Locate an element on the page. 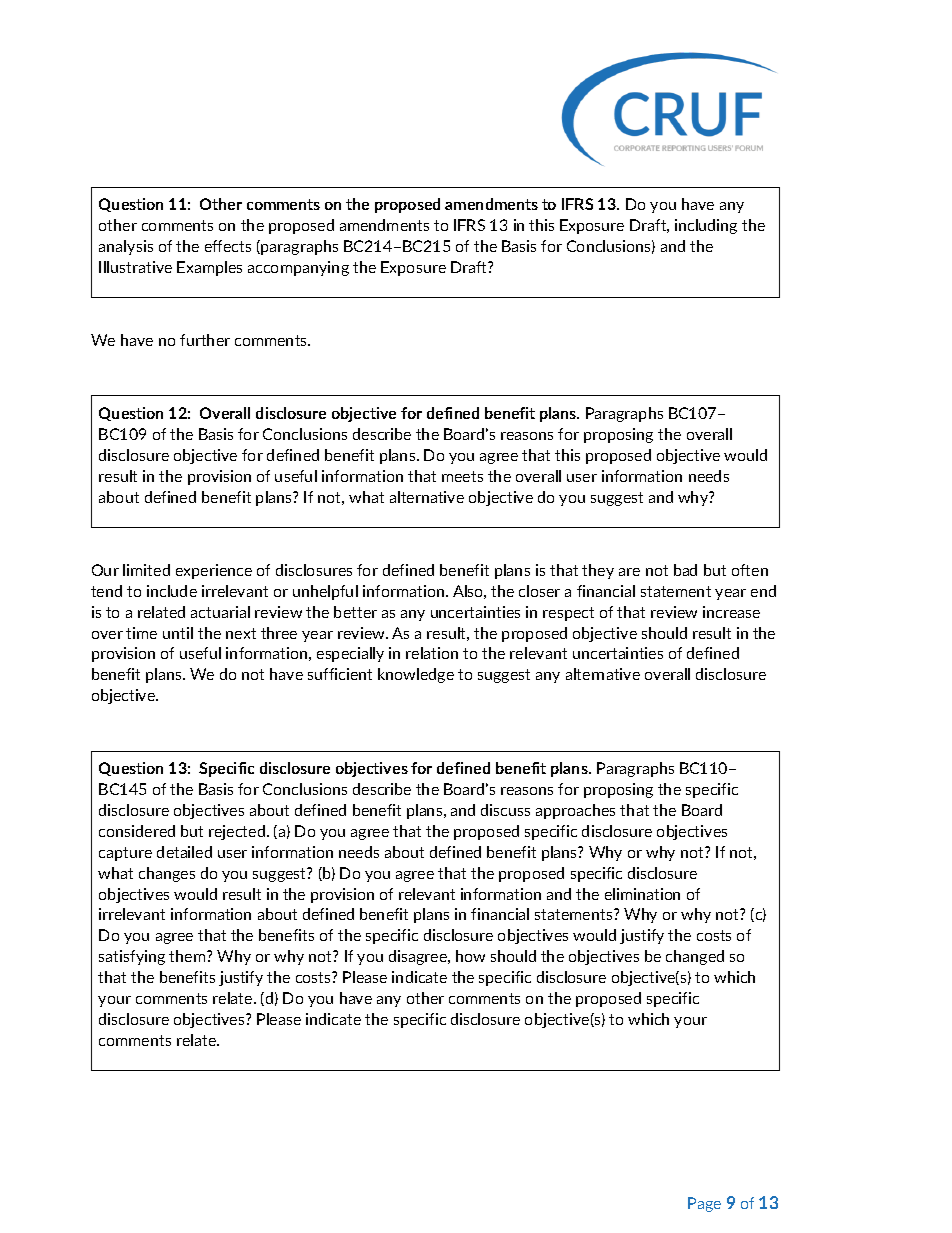 Image resolution: width=952 pixels, height=1233 pixels. accompanying is located at coordinates (298, 268).
